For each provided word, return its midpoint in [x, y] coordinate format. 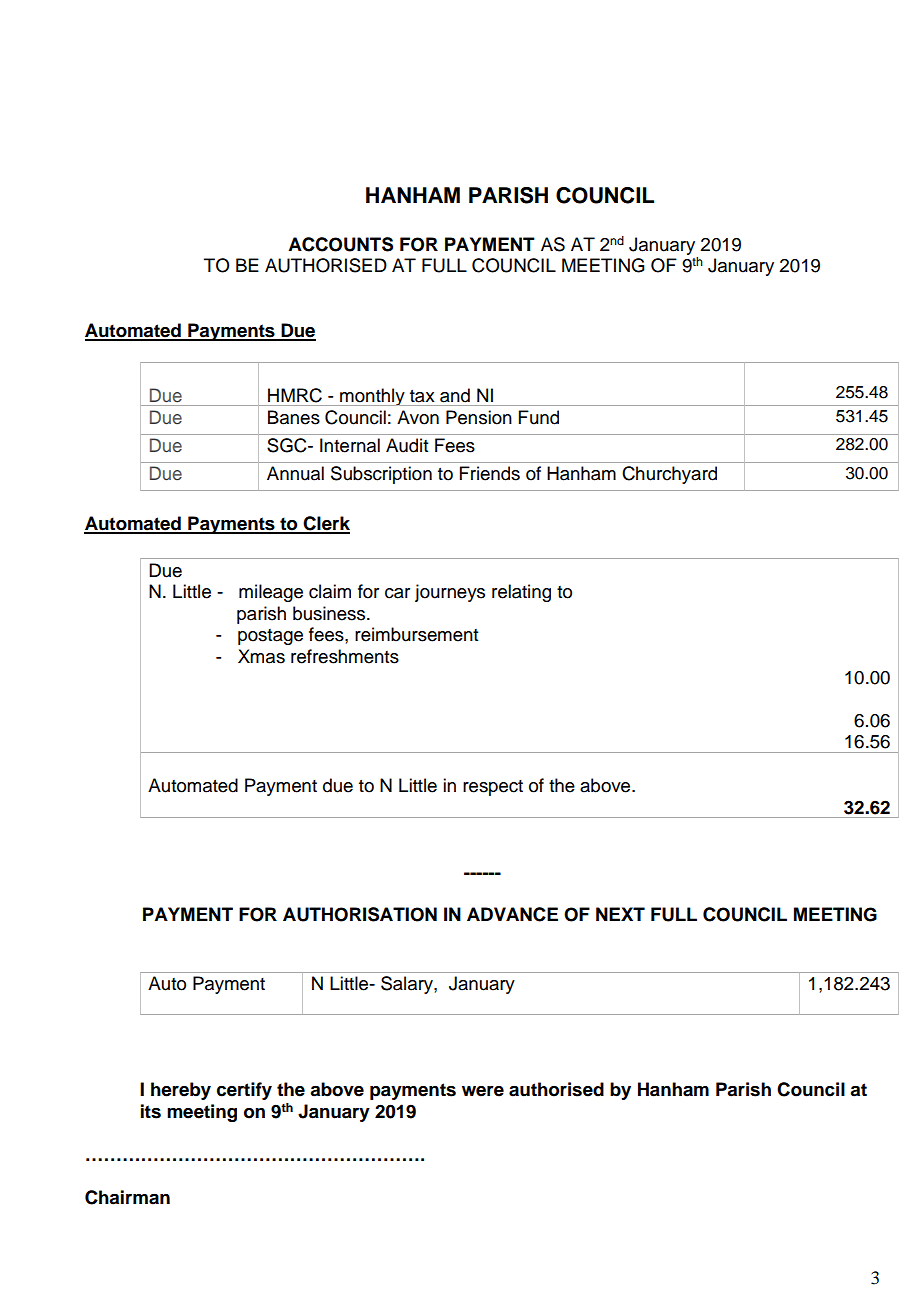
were [483, 1091]
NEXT [620, 914]
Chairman [127, 1197]
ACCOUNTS [340, 244]
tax [422, 396]
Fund [539, 417]
